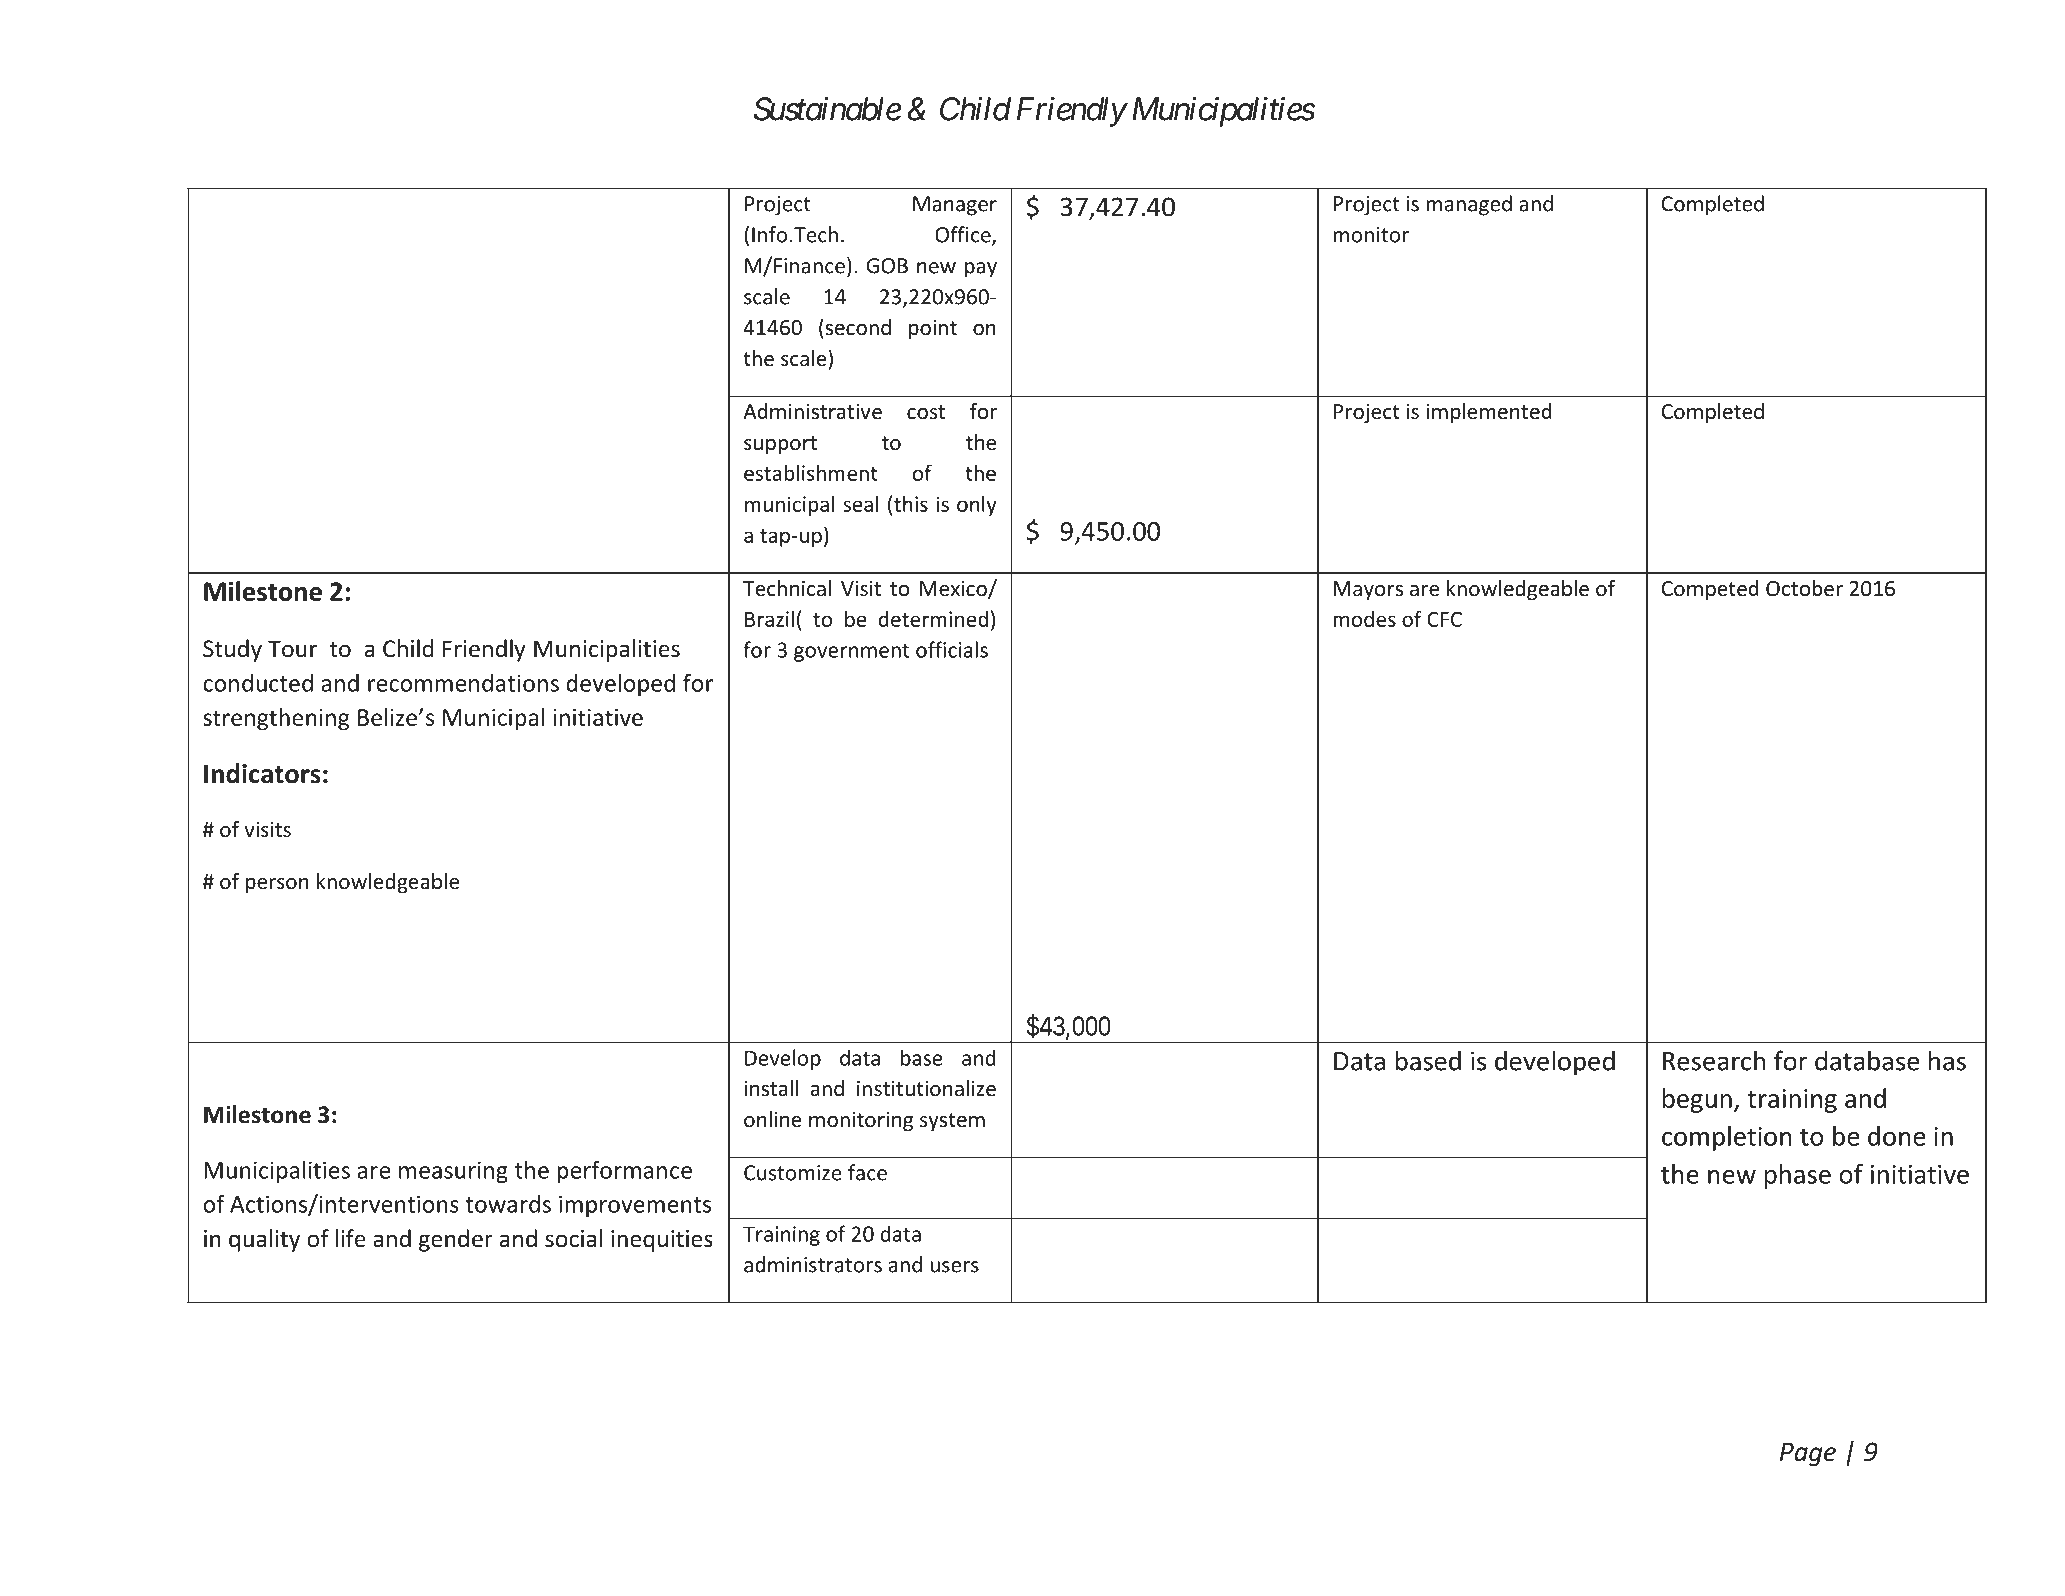  Describe the element at coordinates (964, 235) in the screenshot. I see `Office` at that location.
